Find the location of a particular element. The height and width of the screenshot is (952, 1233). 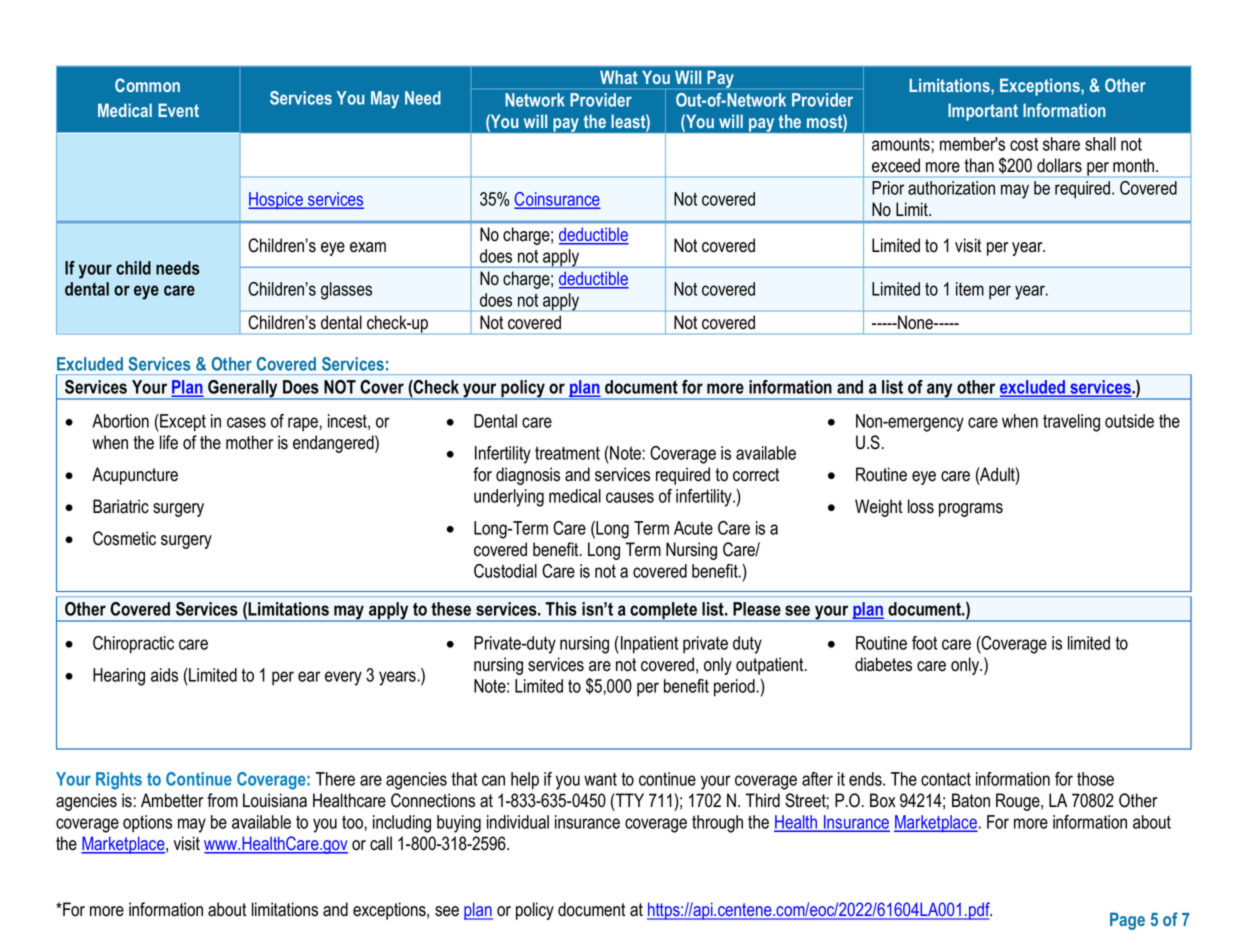

Event is located at coordinates (178, 110).
